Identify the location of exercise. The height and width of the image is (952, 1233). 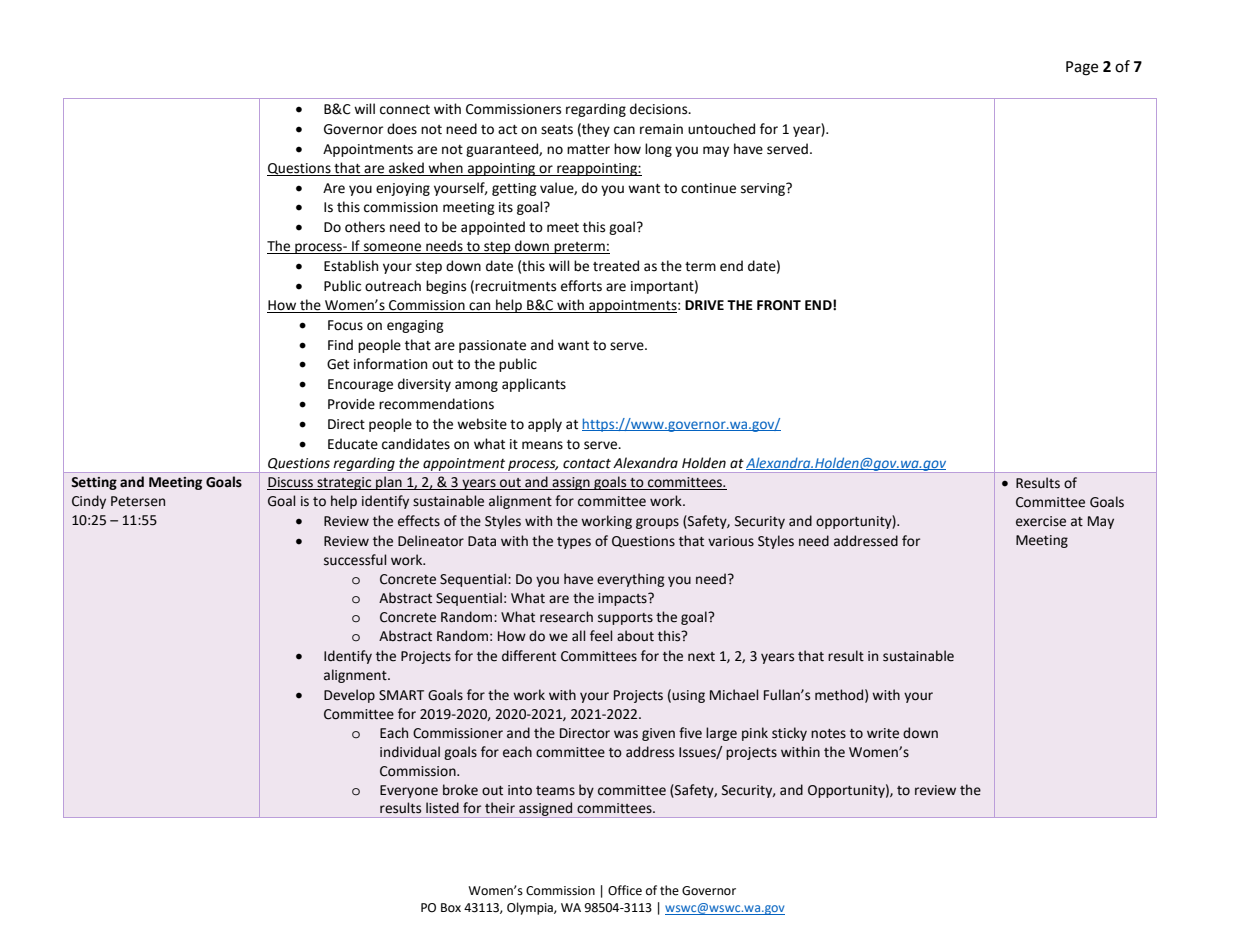
(1041, 521).
